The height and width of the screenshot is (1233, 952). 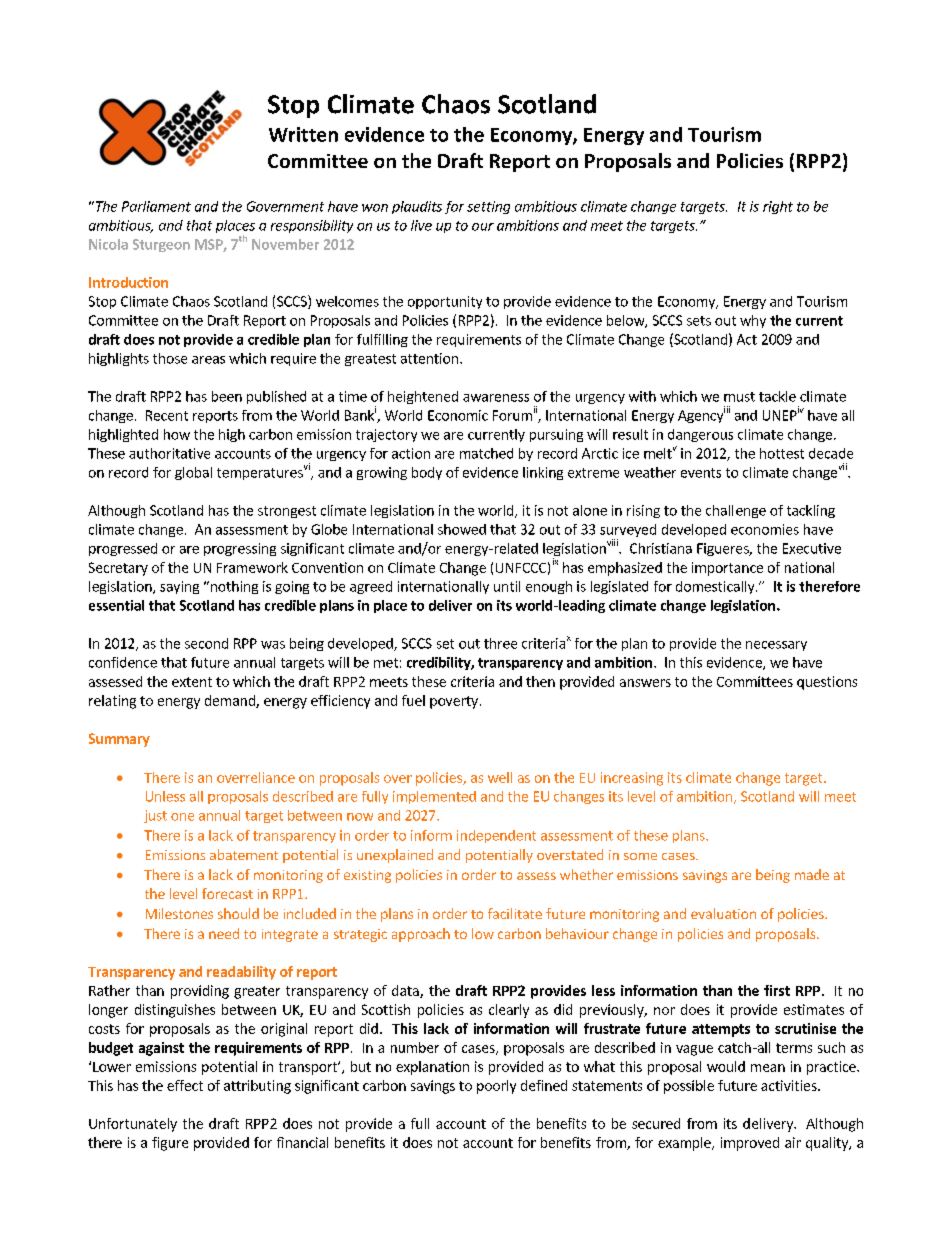 What do you see at coordinates (750, 1144) in the screenshot?
I see `improved` at bounding box center [750, 1144].
